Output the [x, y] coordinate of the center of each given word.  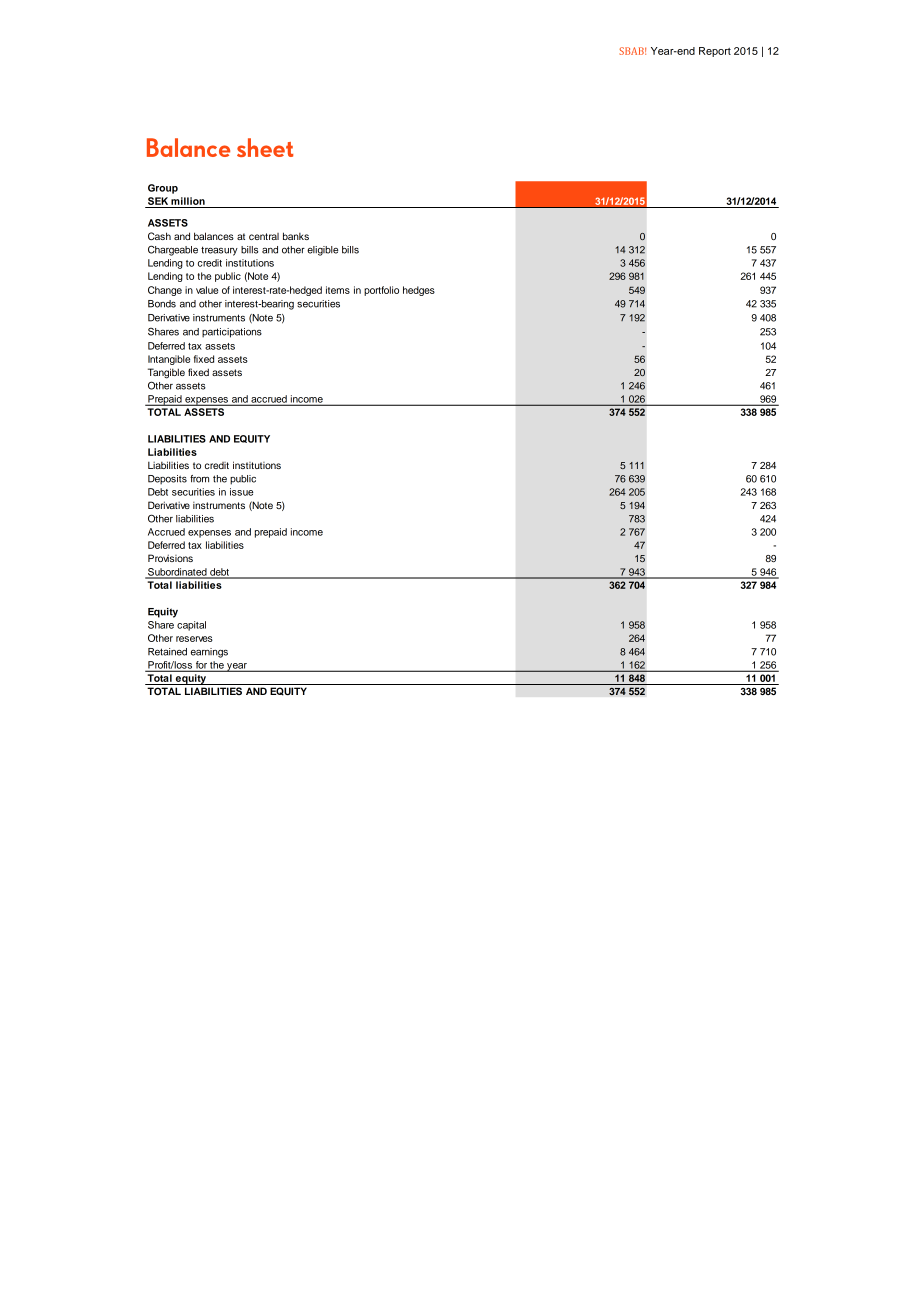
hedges [419, 291]
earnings [209, 653]
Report [715, 52]
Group [163, 189]
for [201, 666]
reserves [194, 639]
